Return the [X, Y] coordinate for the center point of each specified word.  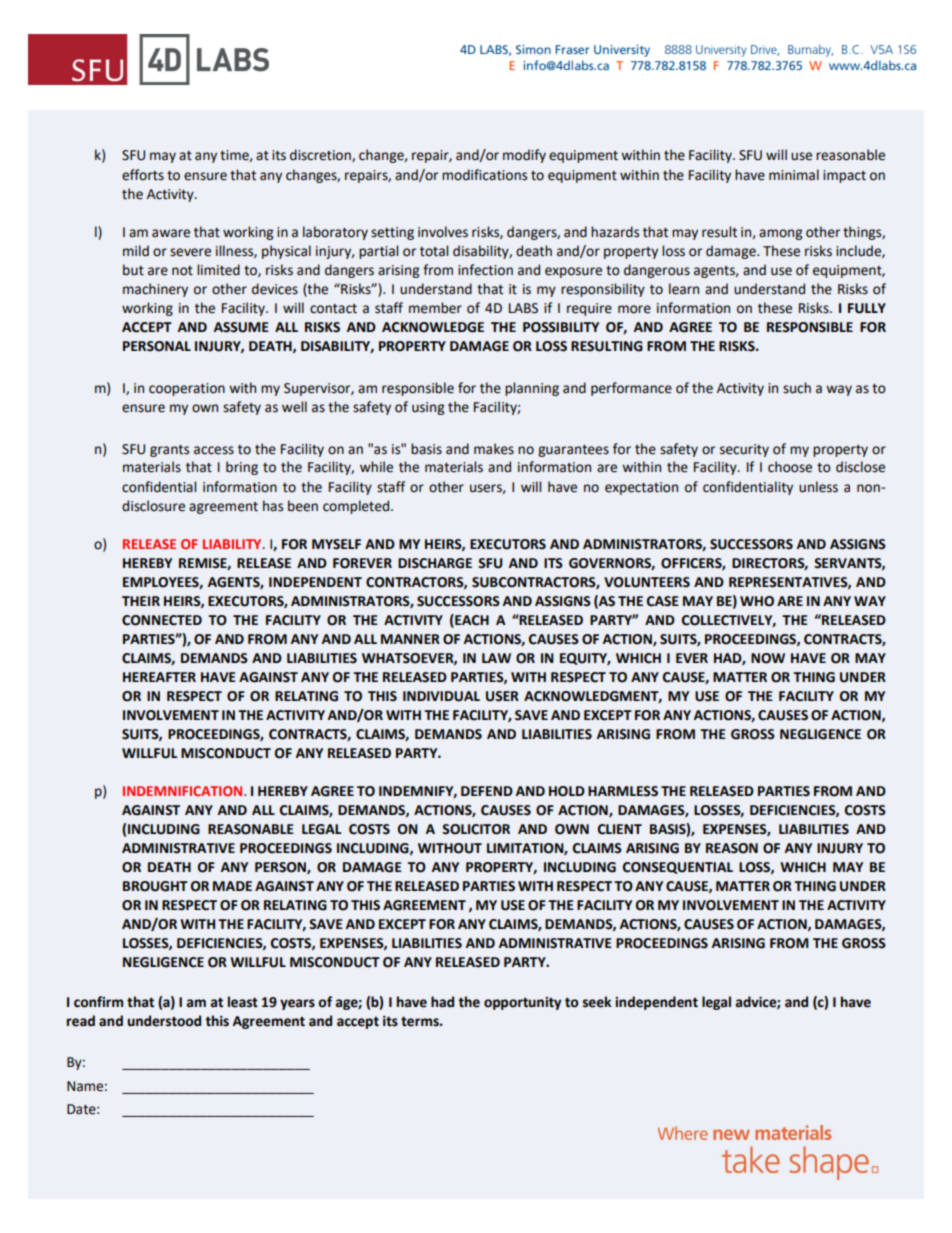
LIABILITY [233, 544]
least [243, 1002]
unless [818, 487]
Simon [533, 49]
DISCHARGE [435, 563]
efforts [143, 175]
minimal [794, 175]
